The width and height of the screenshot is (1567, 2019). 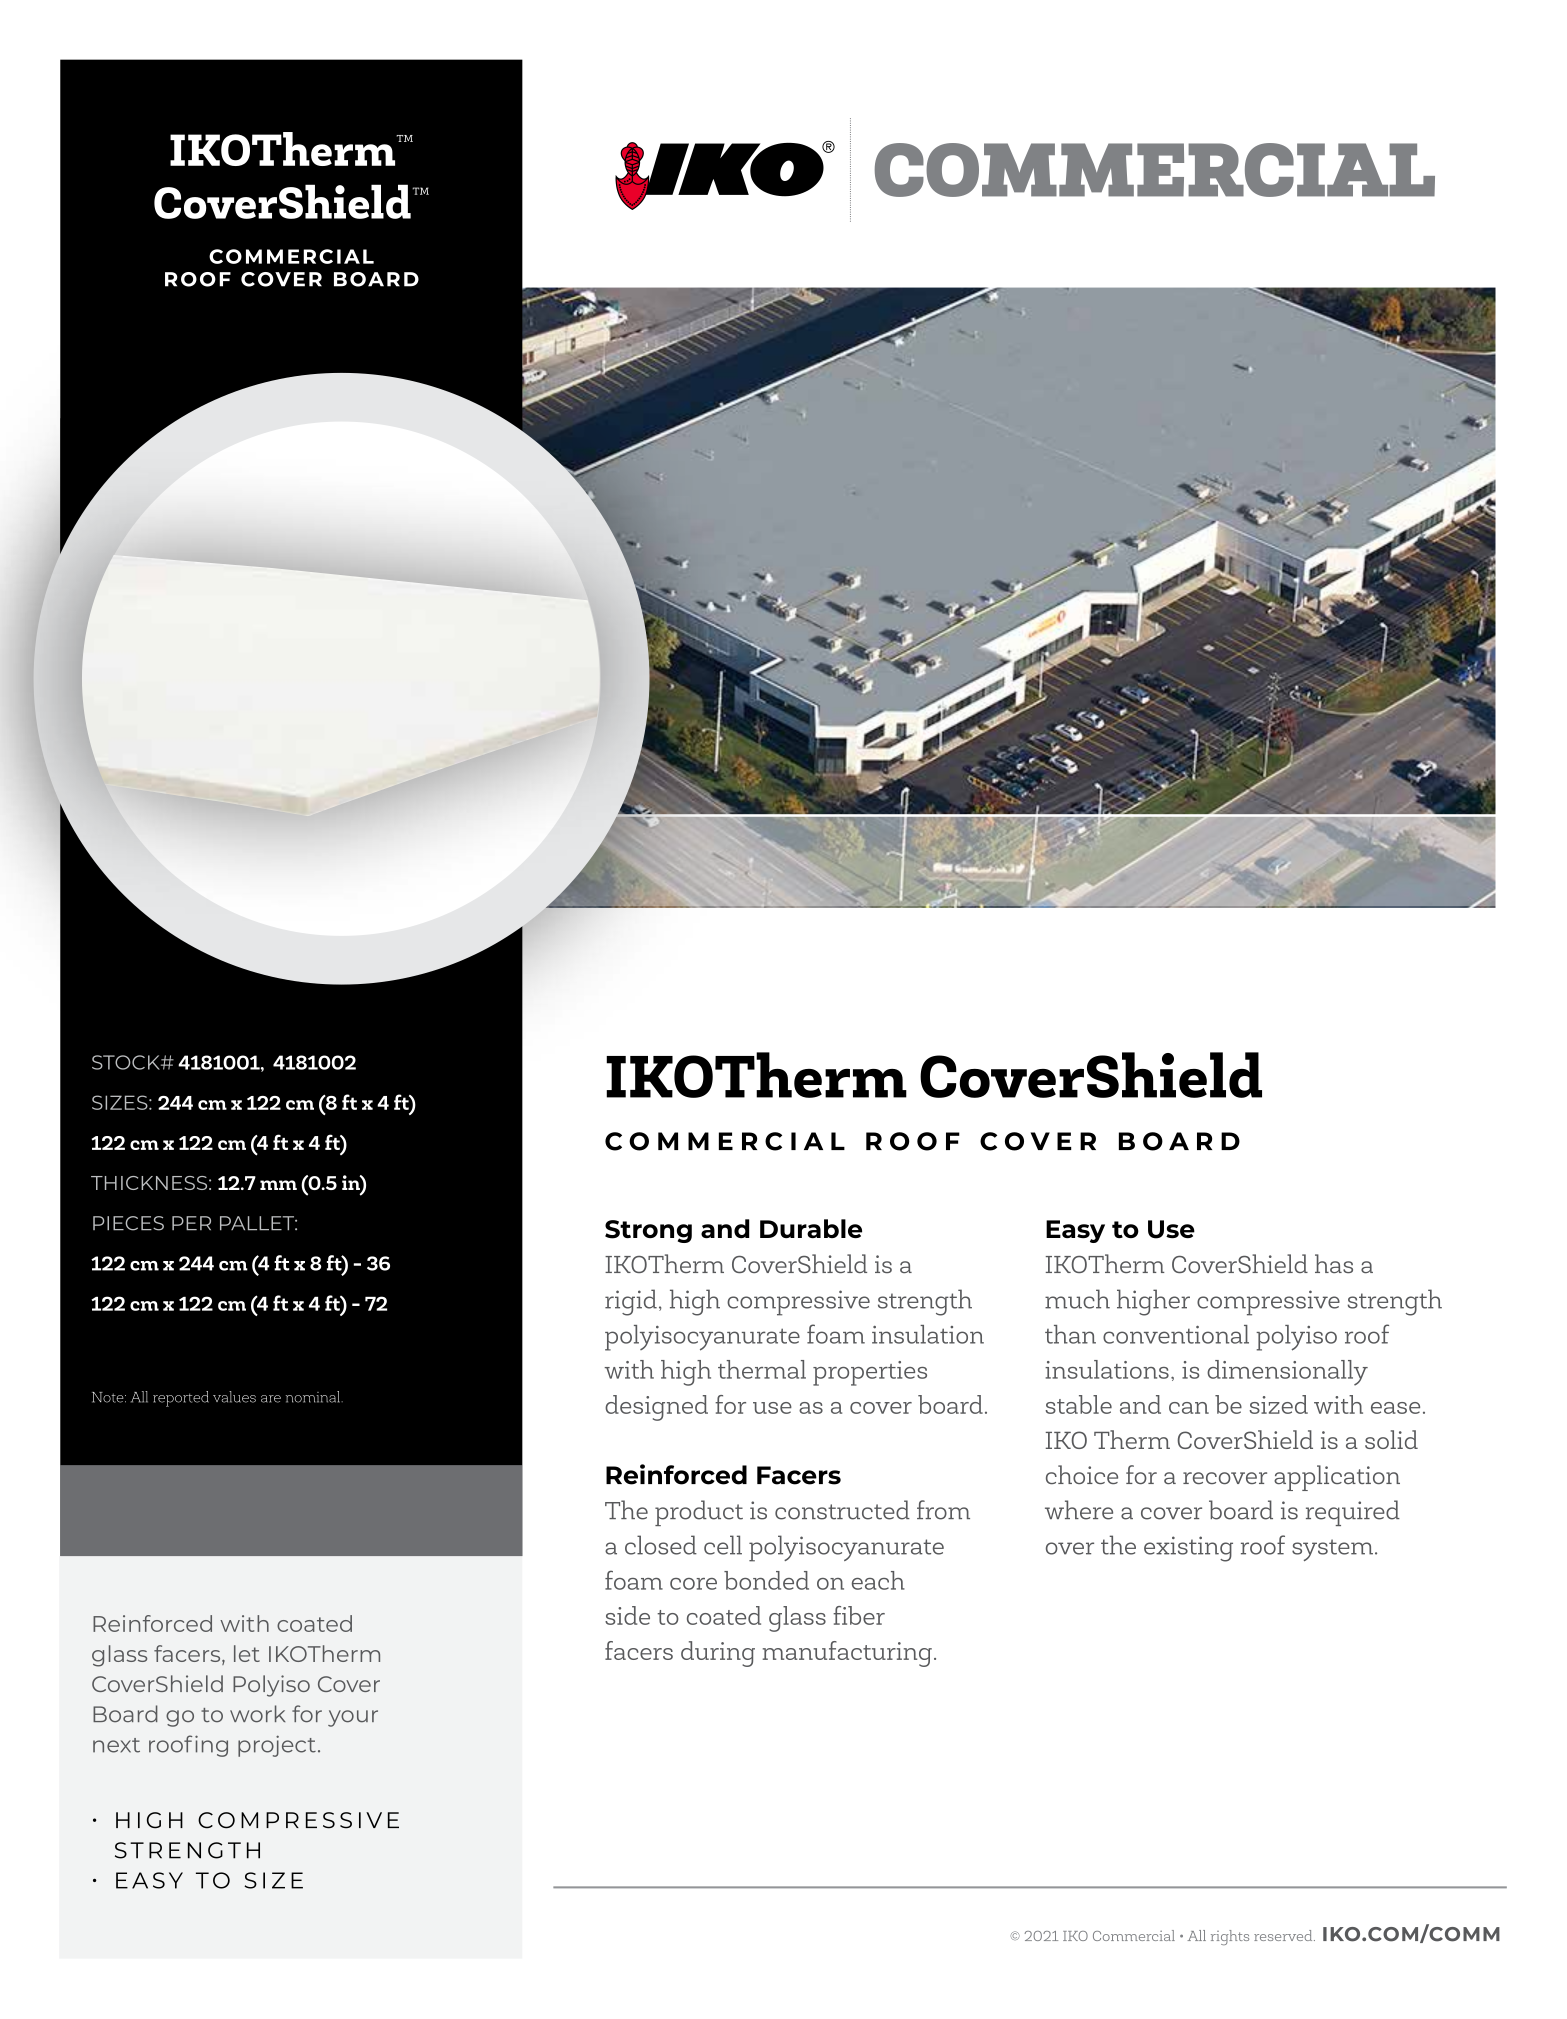 What do you see at coordinates (128, 1223) in the screenshot?
I see `PIECES` at bounding box center [128, 1223].
